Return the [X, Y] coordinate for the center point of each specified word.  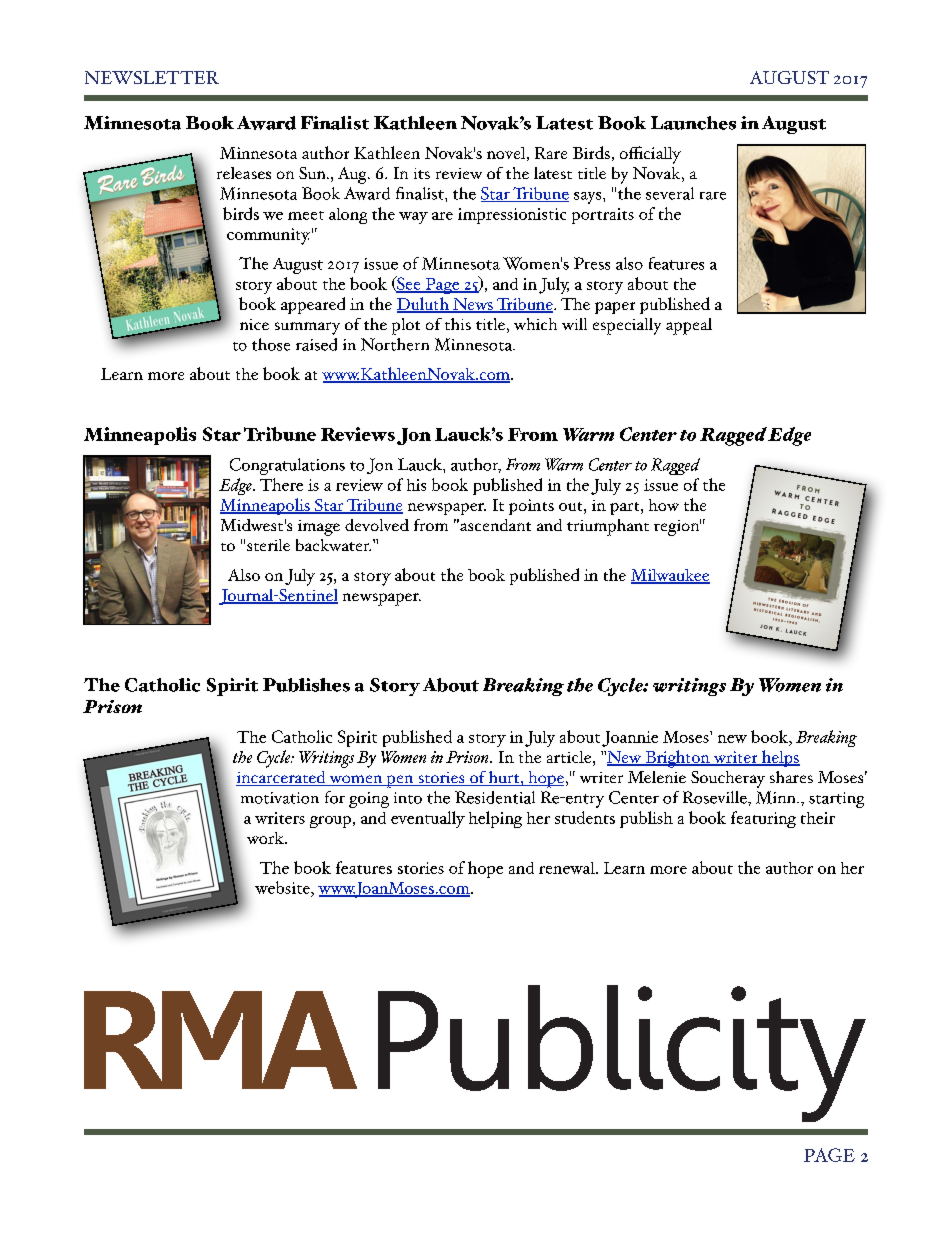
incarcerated [282, 778]
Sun [313, 173]
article [569, 757]
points [531, 507]
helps [780, 758]
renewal [568, 868]
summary [307, 328]
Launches [693, 123]
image [319, 528]
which [535, 324]
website [283, 889]
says [589, 198]
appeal [689, 326]
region [677, 527]
